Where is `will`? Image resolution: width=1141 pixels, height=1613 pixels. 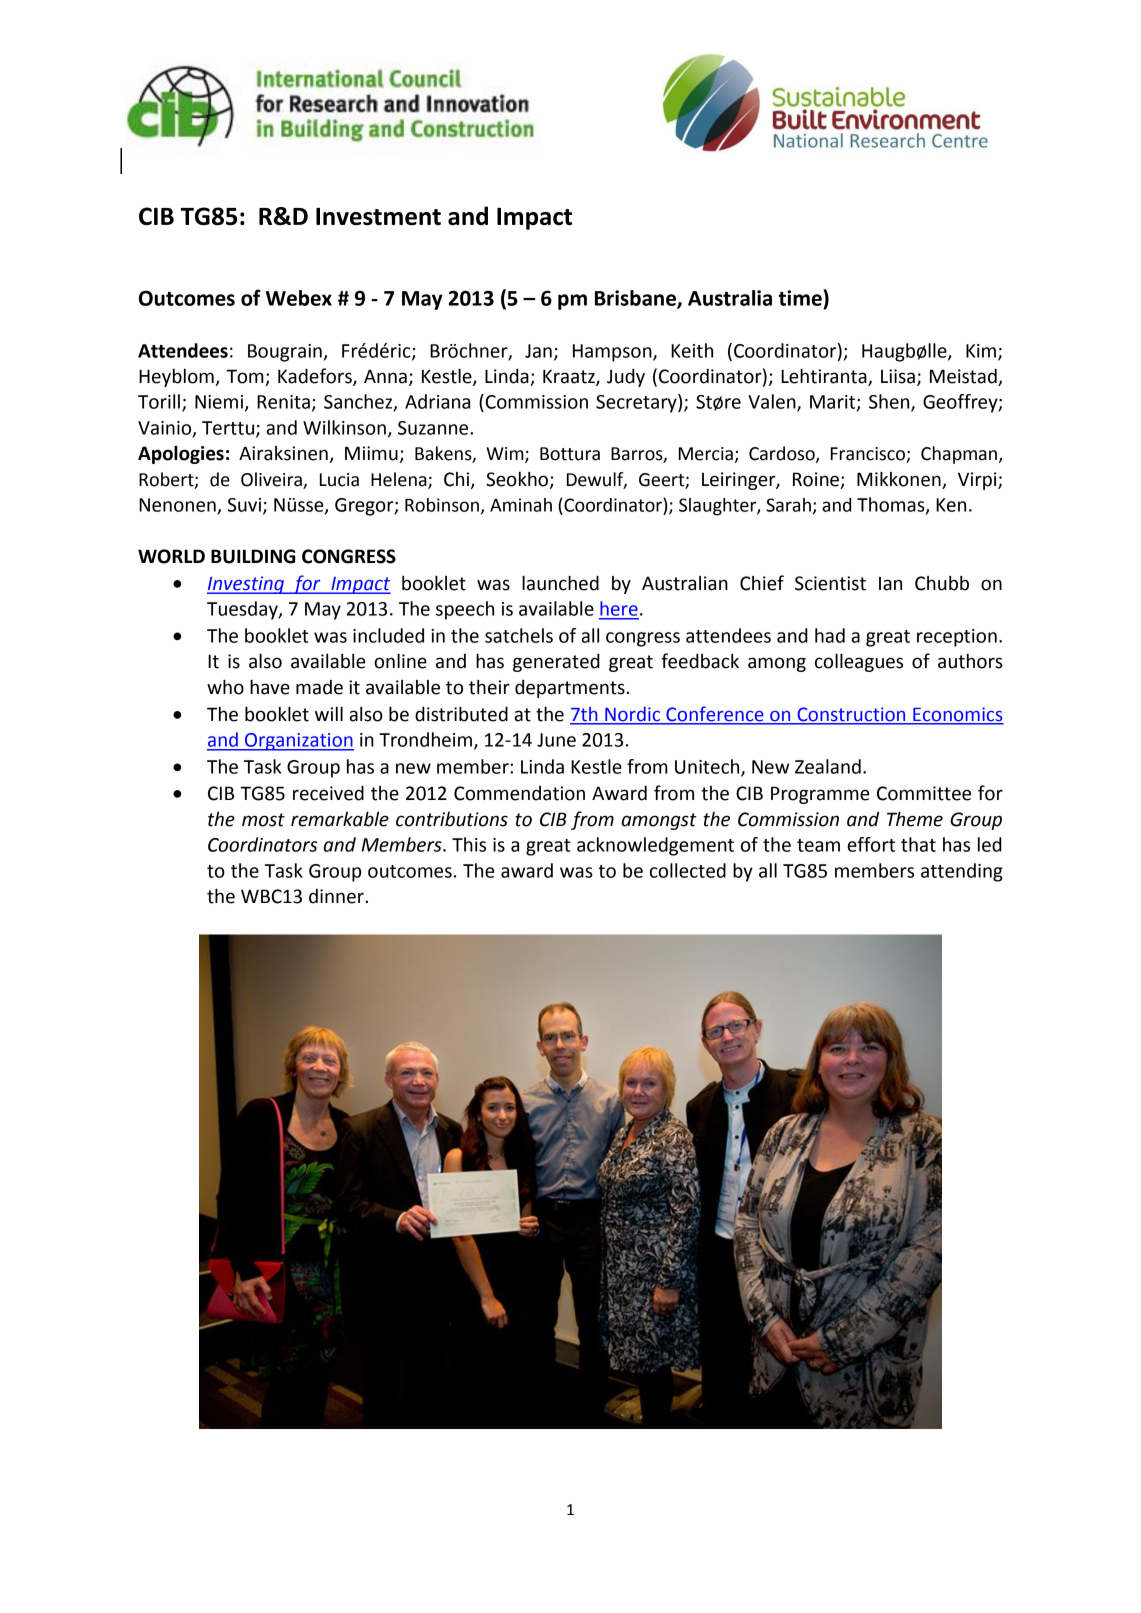
will is located at coordinates (329, 713).
